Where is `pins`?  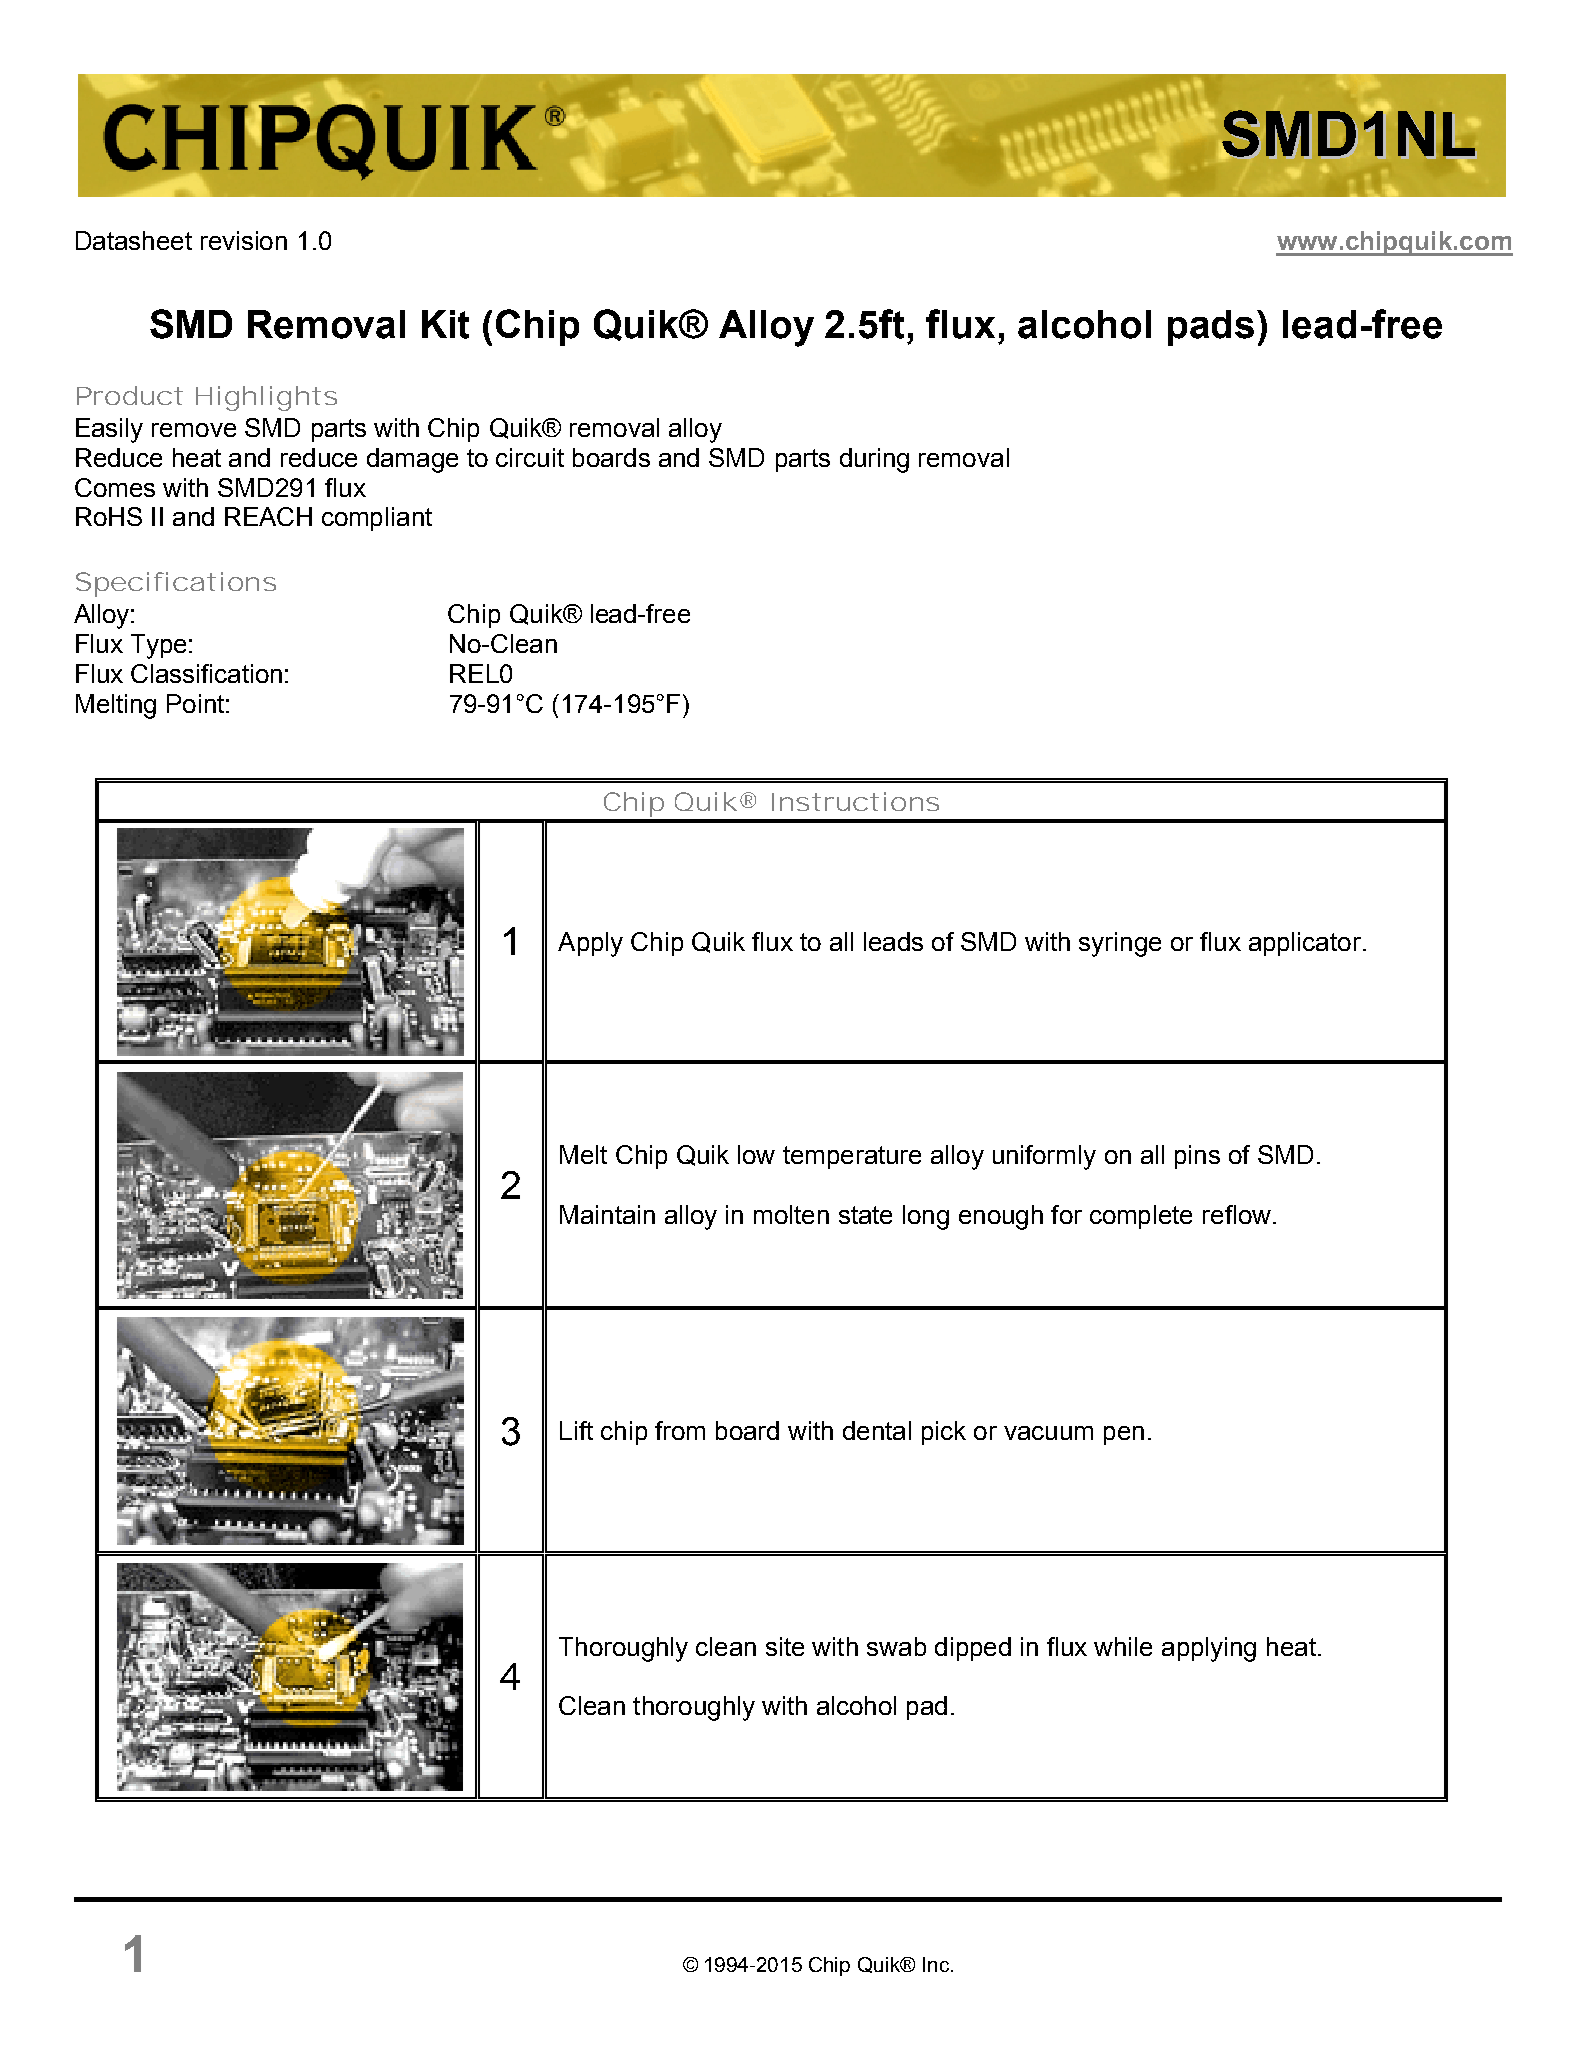
pins is located at coordinates (1197, 1157).
